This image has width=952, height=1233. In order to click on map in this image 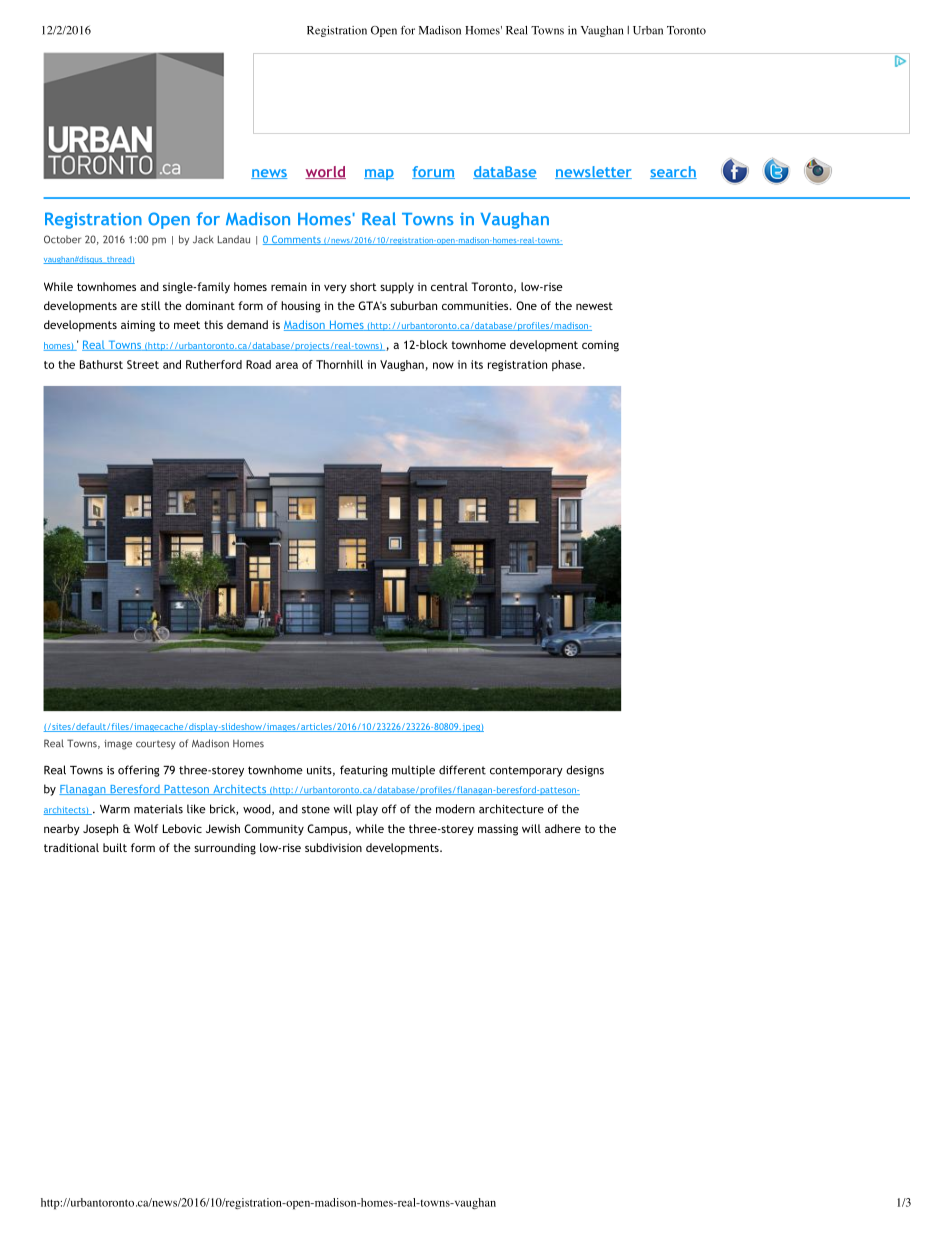, I will do `click(379, 174)`.
